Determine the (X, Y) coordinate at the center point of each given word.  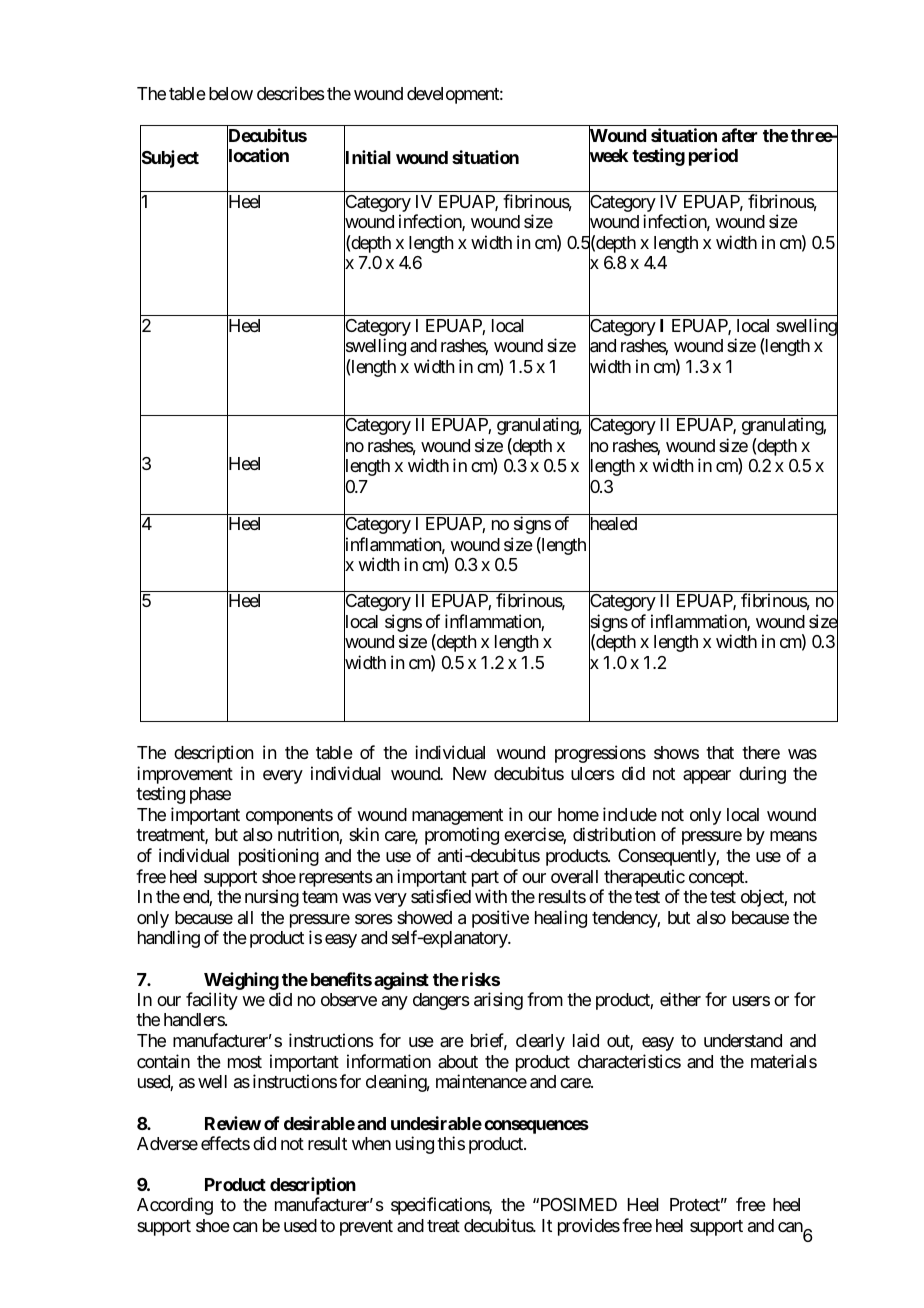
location (258, 157)
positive (500, 919)
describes (291, 93)
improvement (185, 776)
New (470, 773)
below (231, 93)
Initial (367, 158)
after (740, 135)
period (713, 157)
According (175, 1206)
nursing (272, 898)
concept (717, 879)
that (720, 753)
